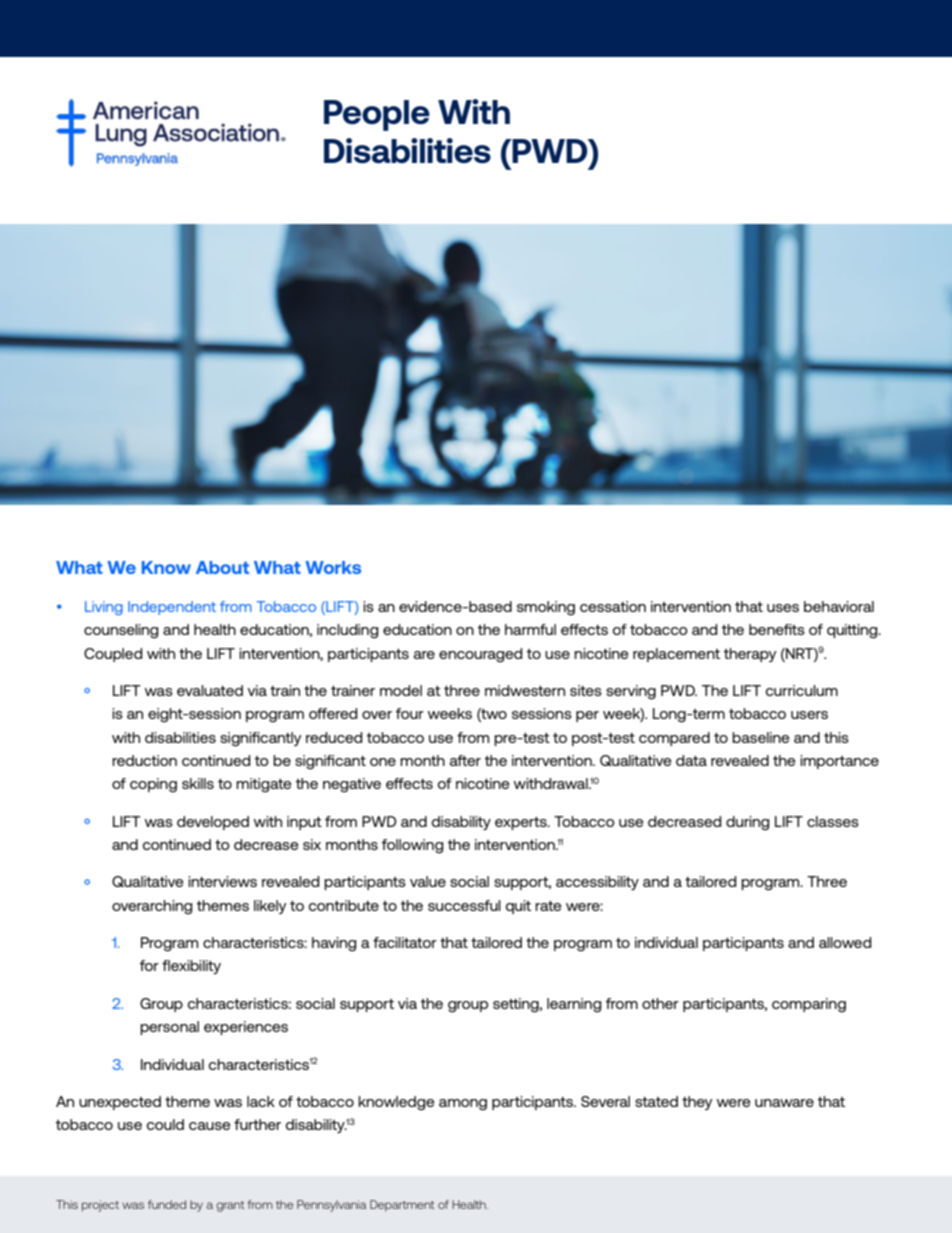 This document has height=1233, width=952. I want to click on smoking, so click(546, 608).
